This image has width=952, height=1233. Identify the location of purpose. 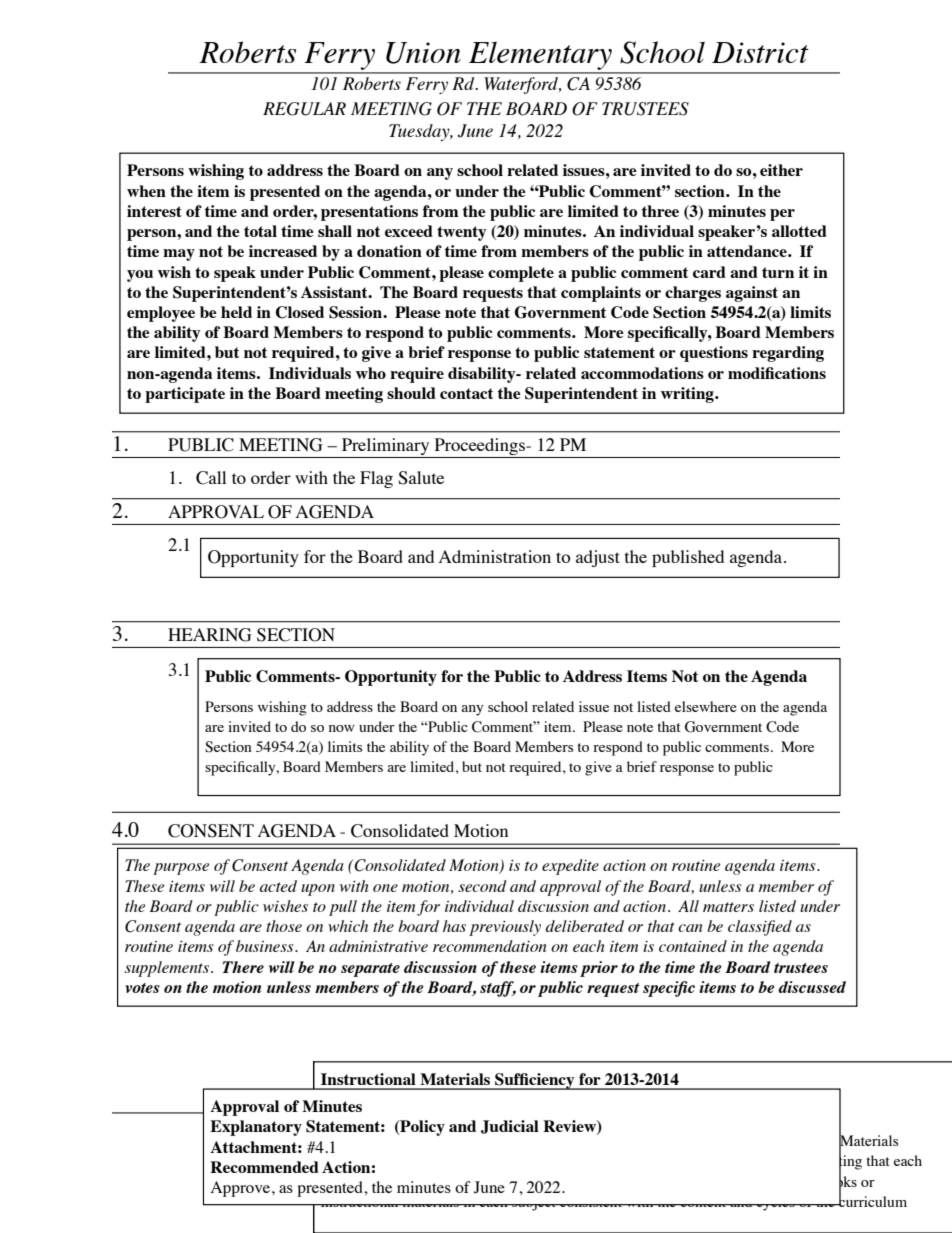
(181, 869).
